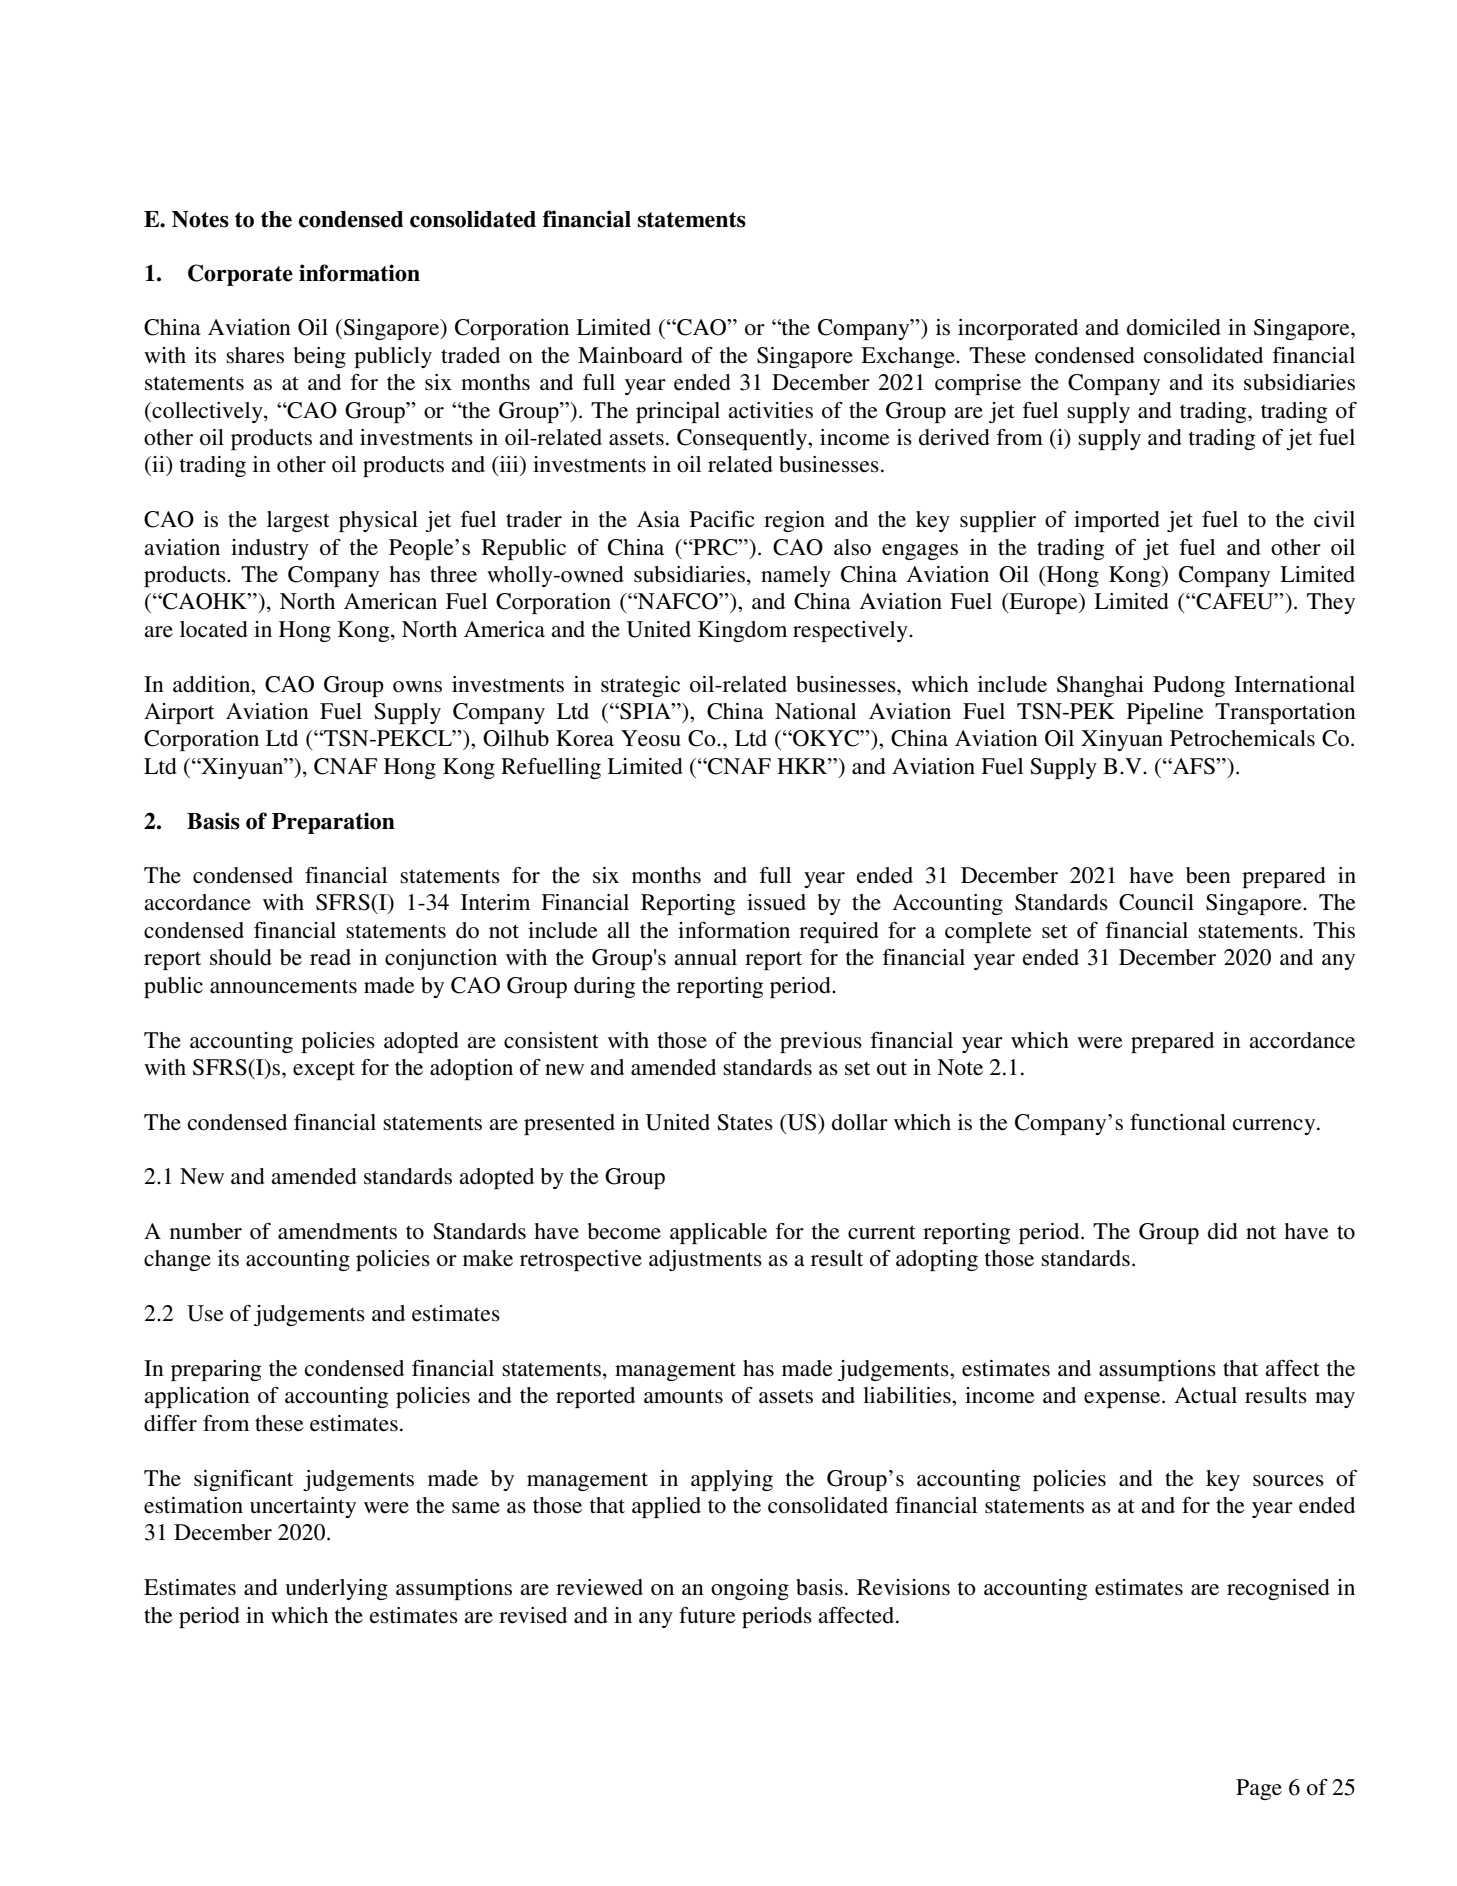 The height and width of the screenshot is (1886, 1457). Describe the element at coordinates (1174, 327) in the screenshot. I see `domiciled` at that location.
